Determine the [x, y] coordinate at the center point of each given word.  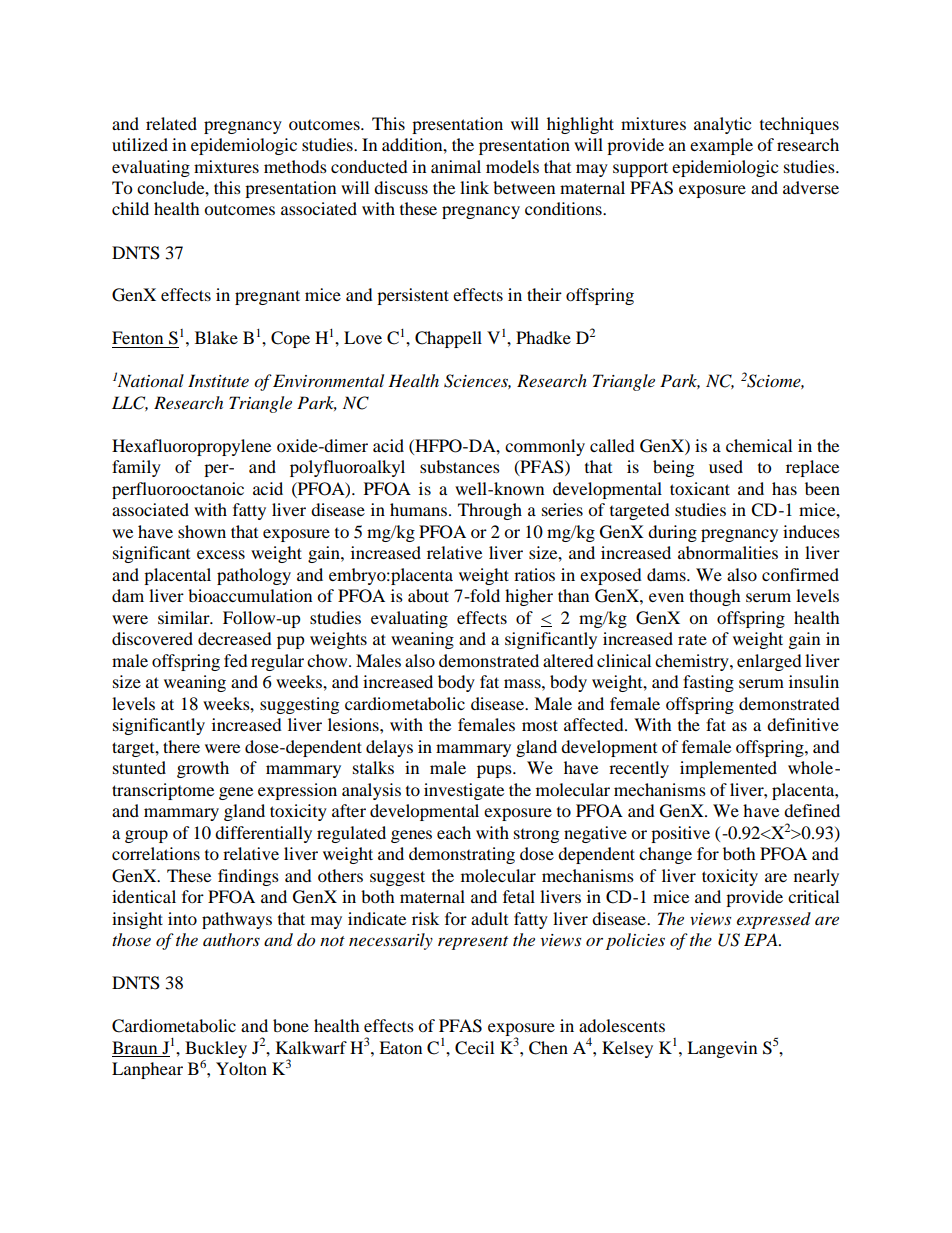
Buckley [216, 1049]
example [721, 146]
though [715, 597]
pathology [254, 576]
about [428, 595]
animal [456, 166]
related [171, 123]
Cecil [474, 1048]
